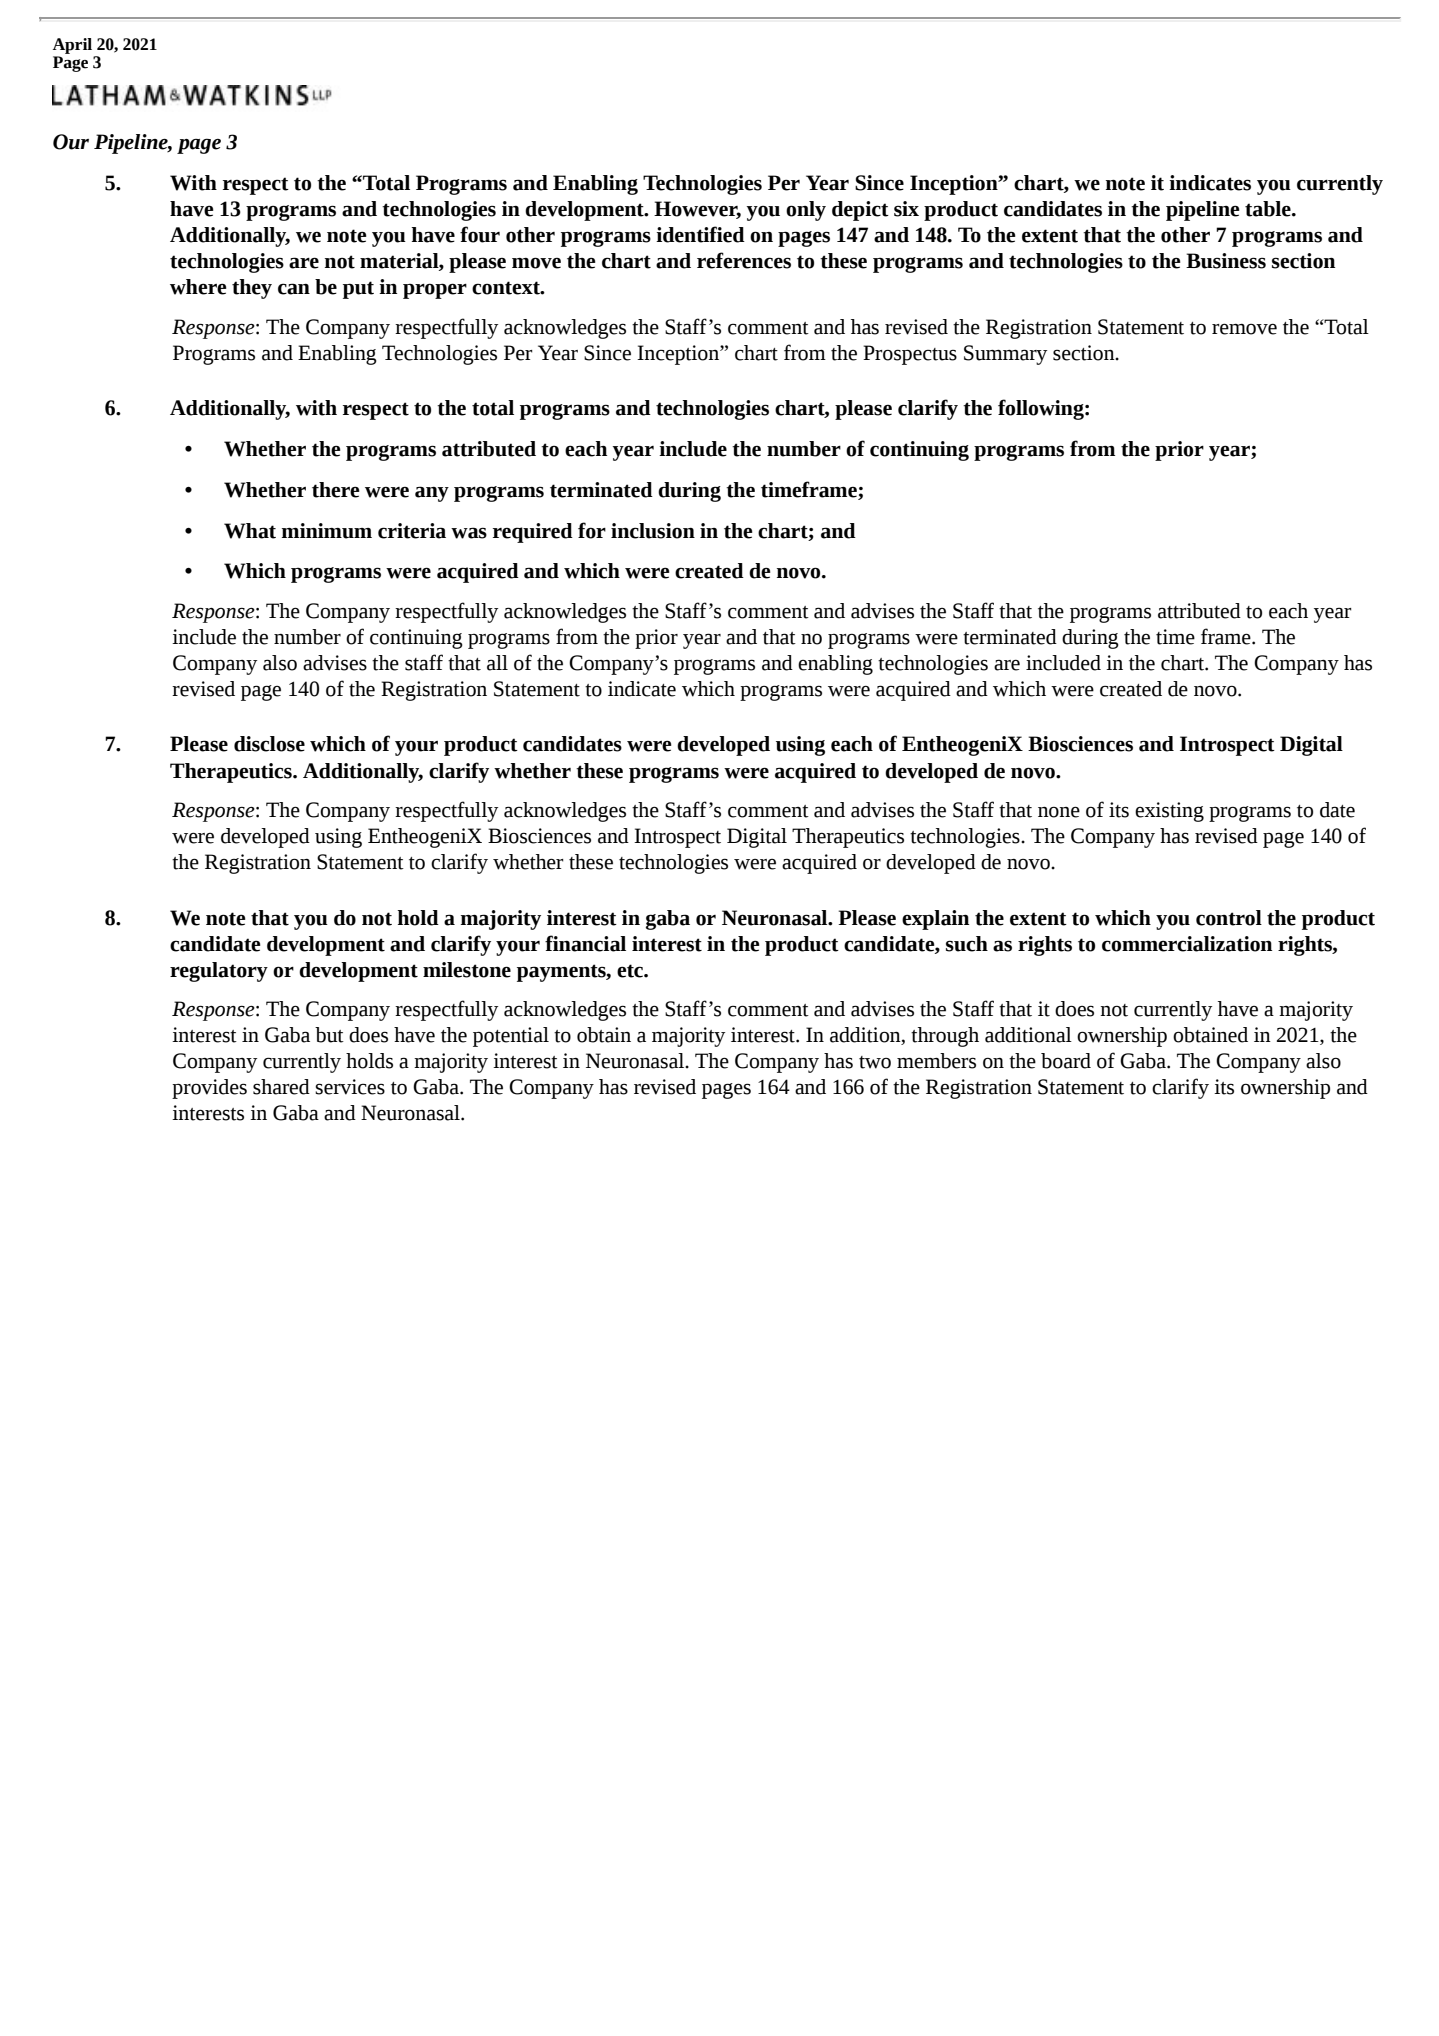  What do you see at coordinates (511, 1037) in the page?
I see `potential` at bounding box center [511, 1037].
